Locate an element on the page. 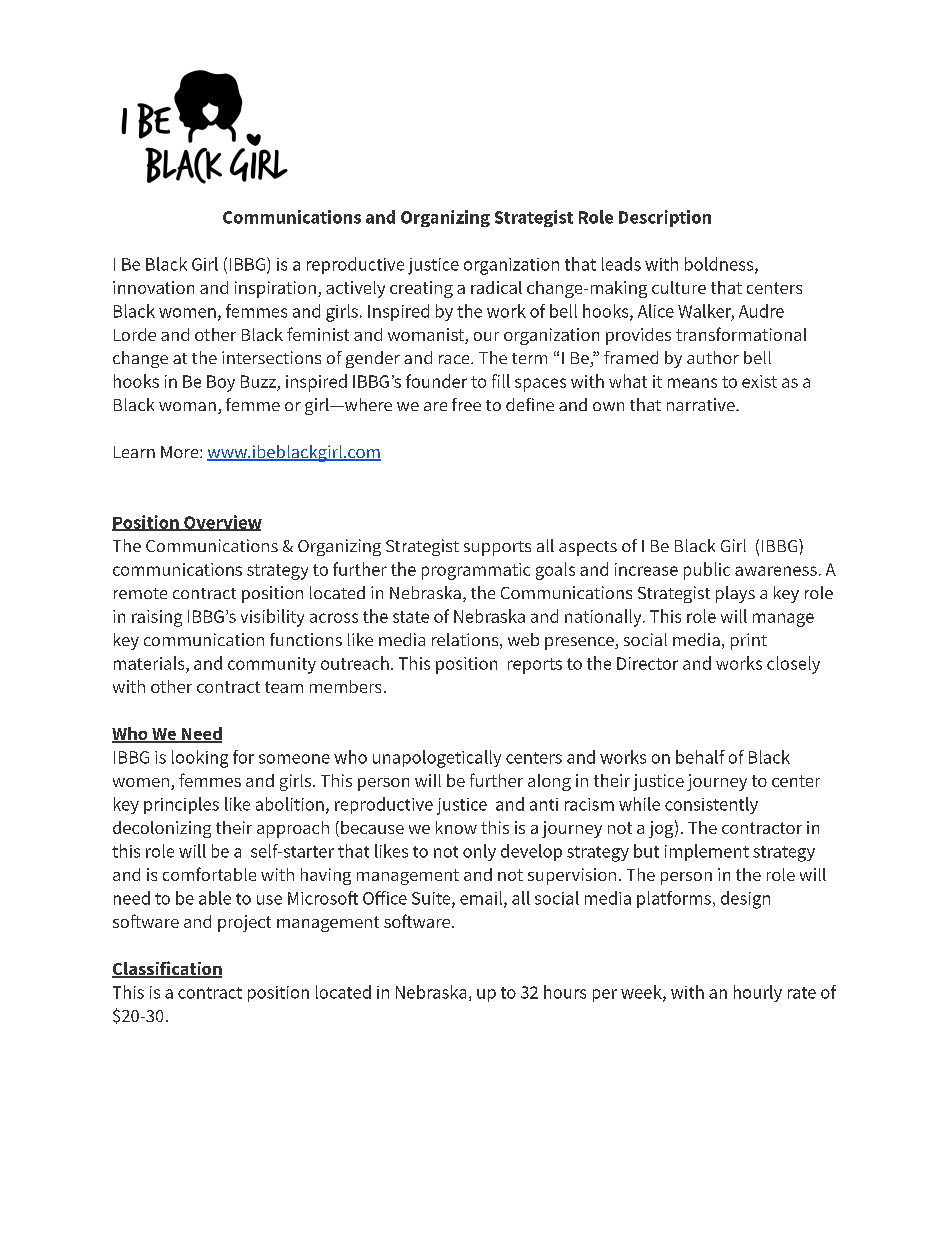  boldness is located at coordinates (720, 265).
